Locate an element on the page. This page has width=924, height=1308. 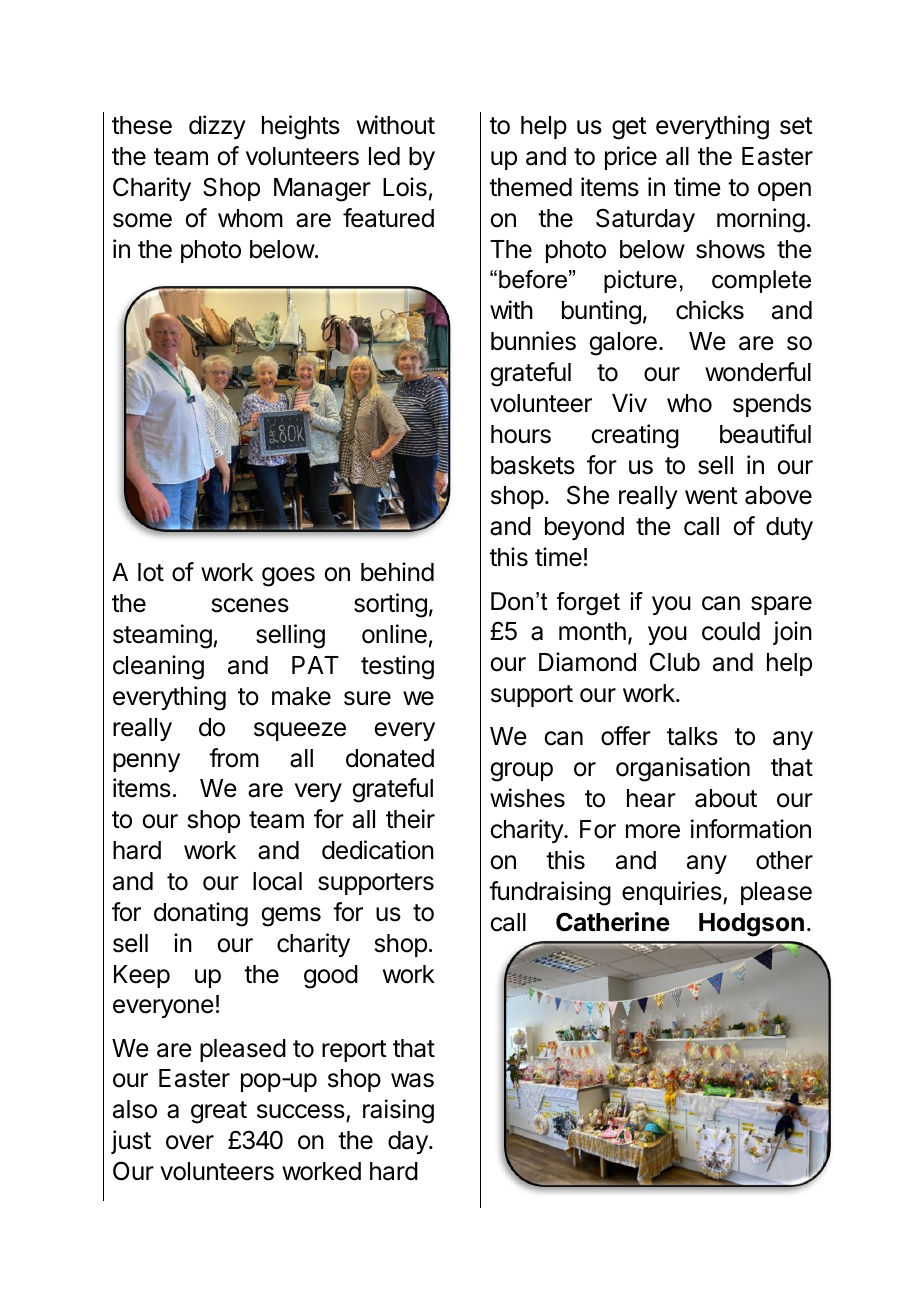
open is located at coordinates (784, 191).
